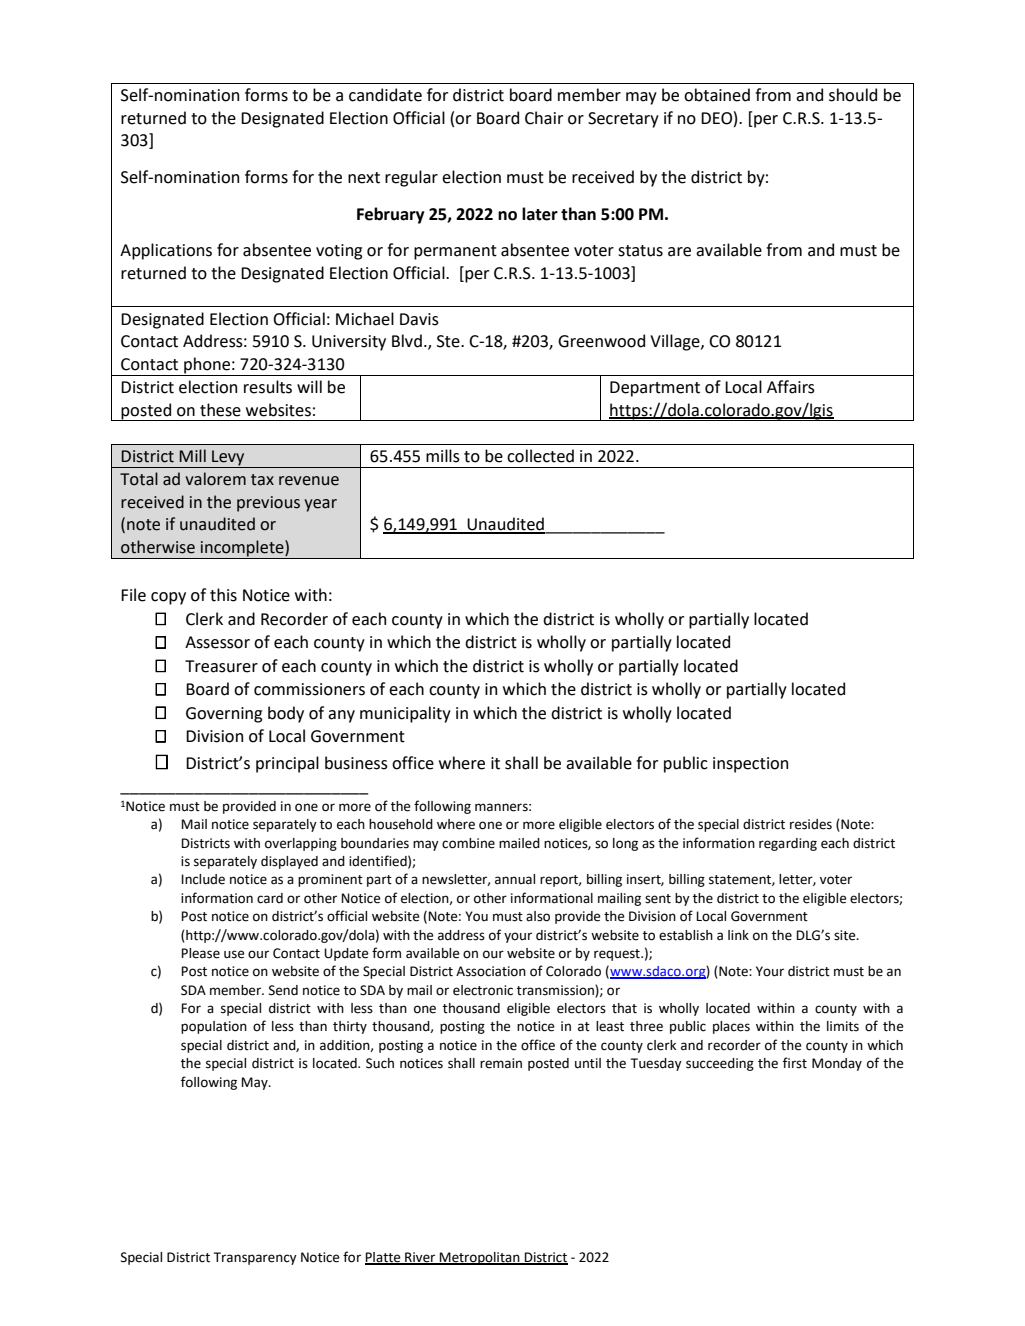  What do you see at coordinates (791, 387) in the screenshot?
I see `Affairs` at bounding box center [791, 387].
